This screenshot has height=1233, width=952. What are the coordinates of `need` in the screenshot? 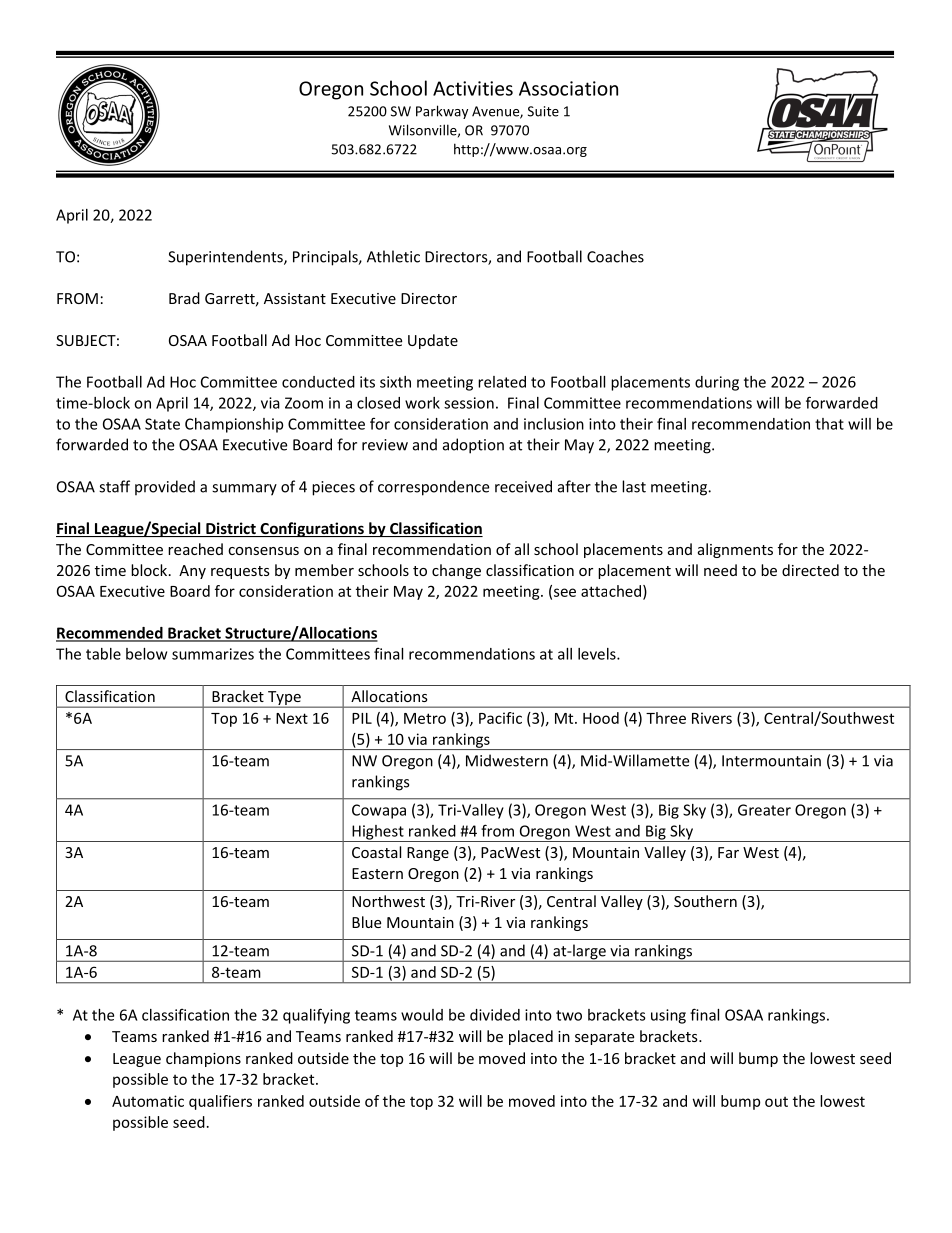 It's located at (720, 570).
